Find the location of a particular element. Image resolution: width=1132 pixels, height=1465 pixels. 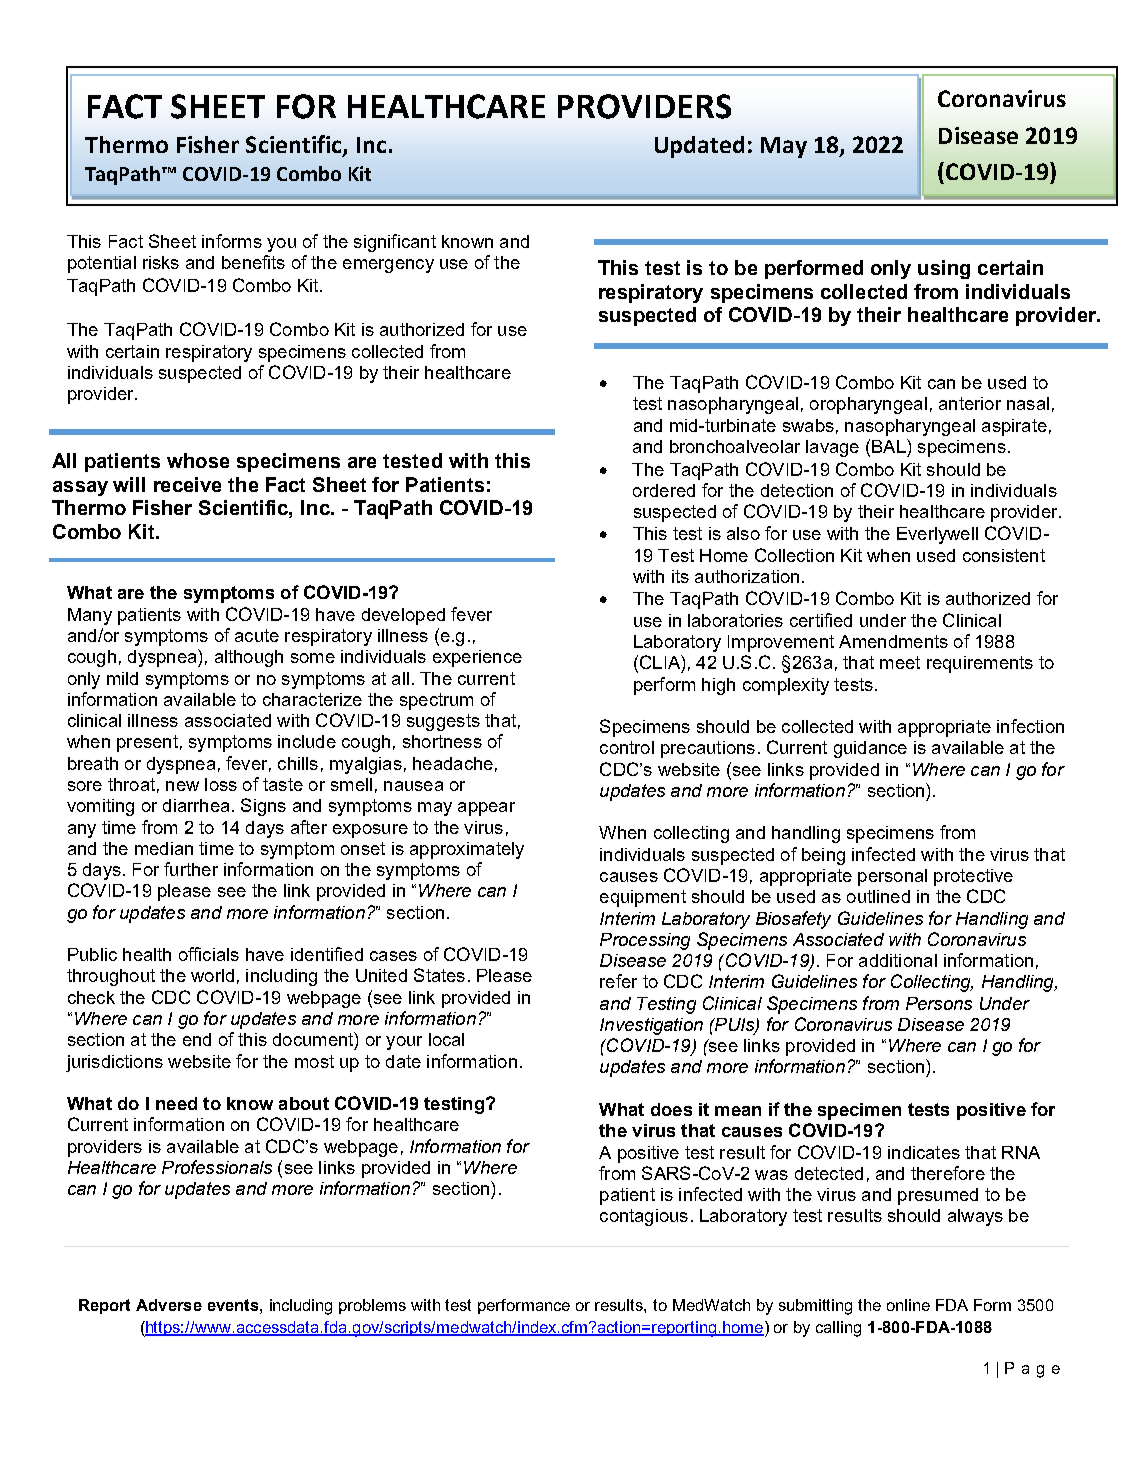

Adverse is located at coordinates (169, 1305).
